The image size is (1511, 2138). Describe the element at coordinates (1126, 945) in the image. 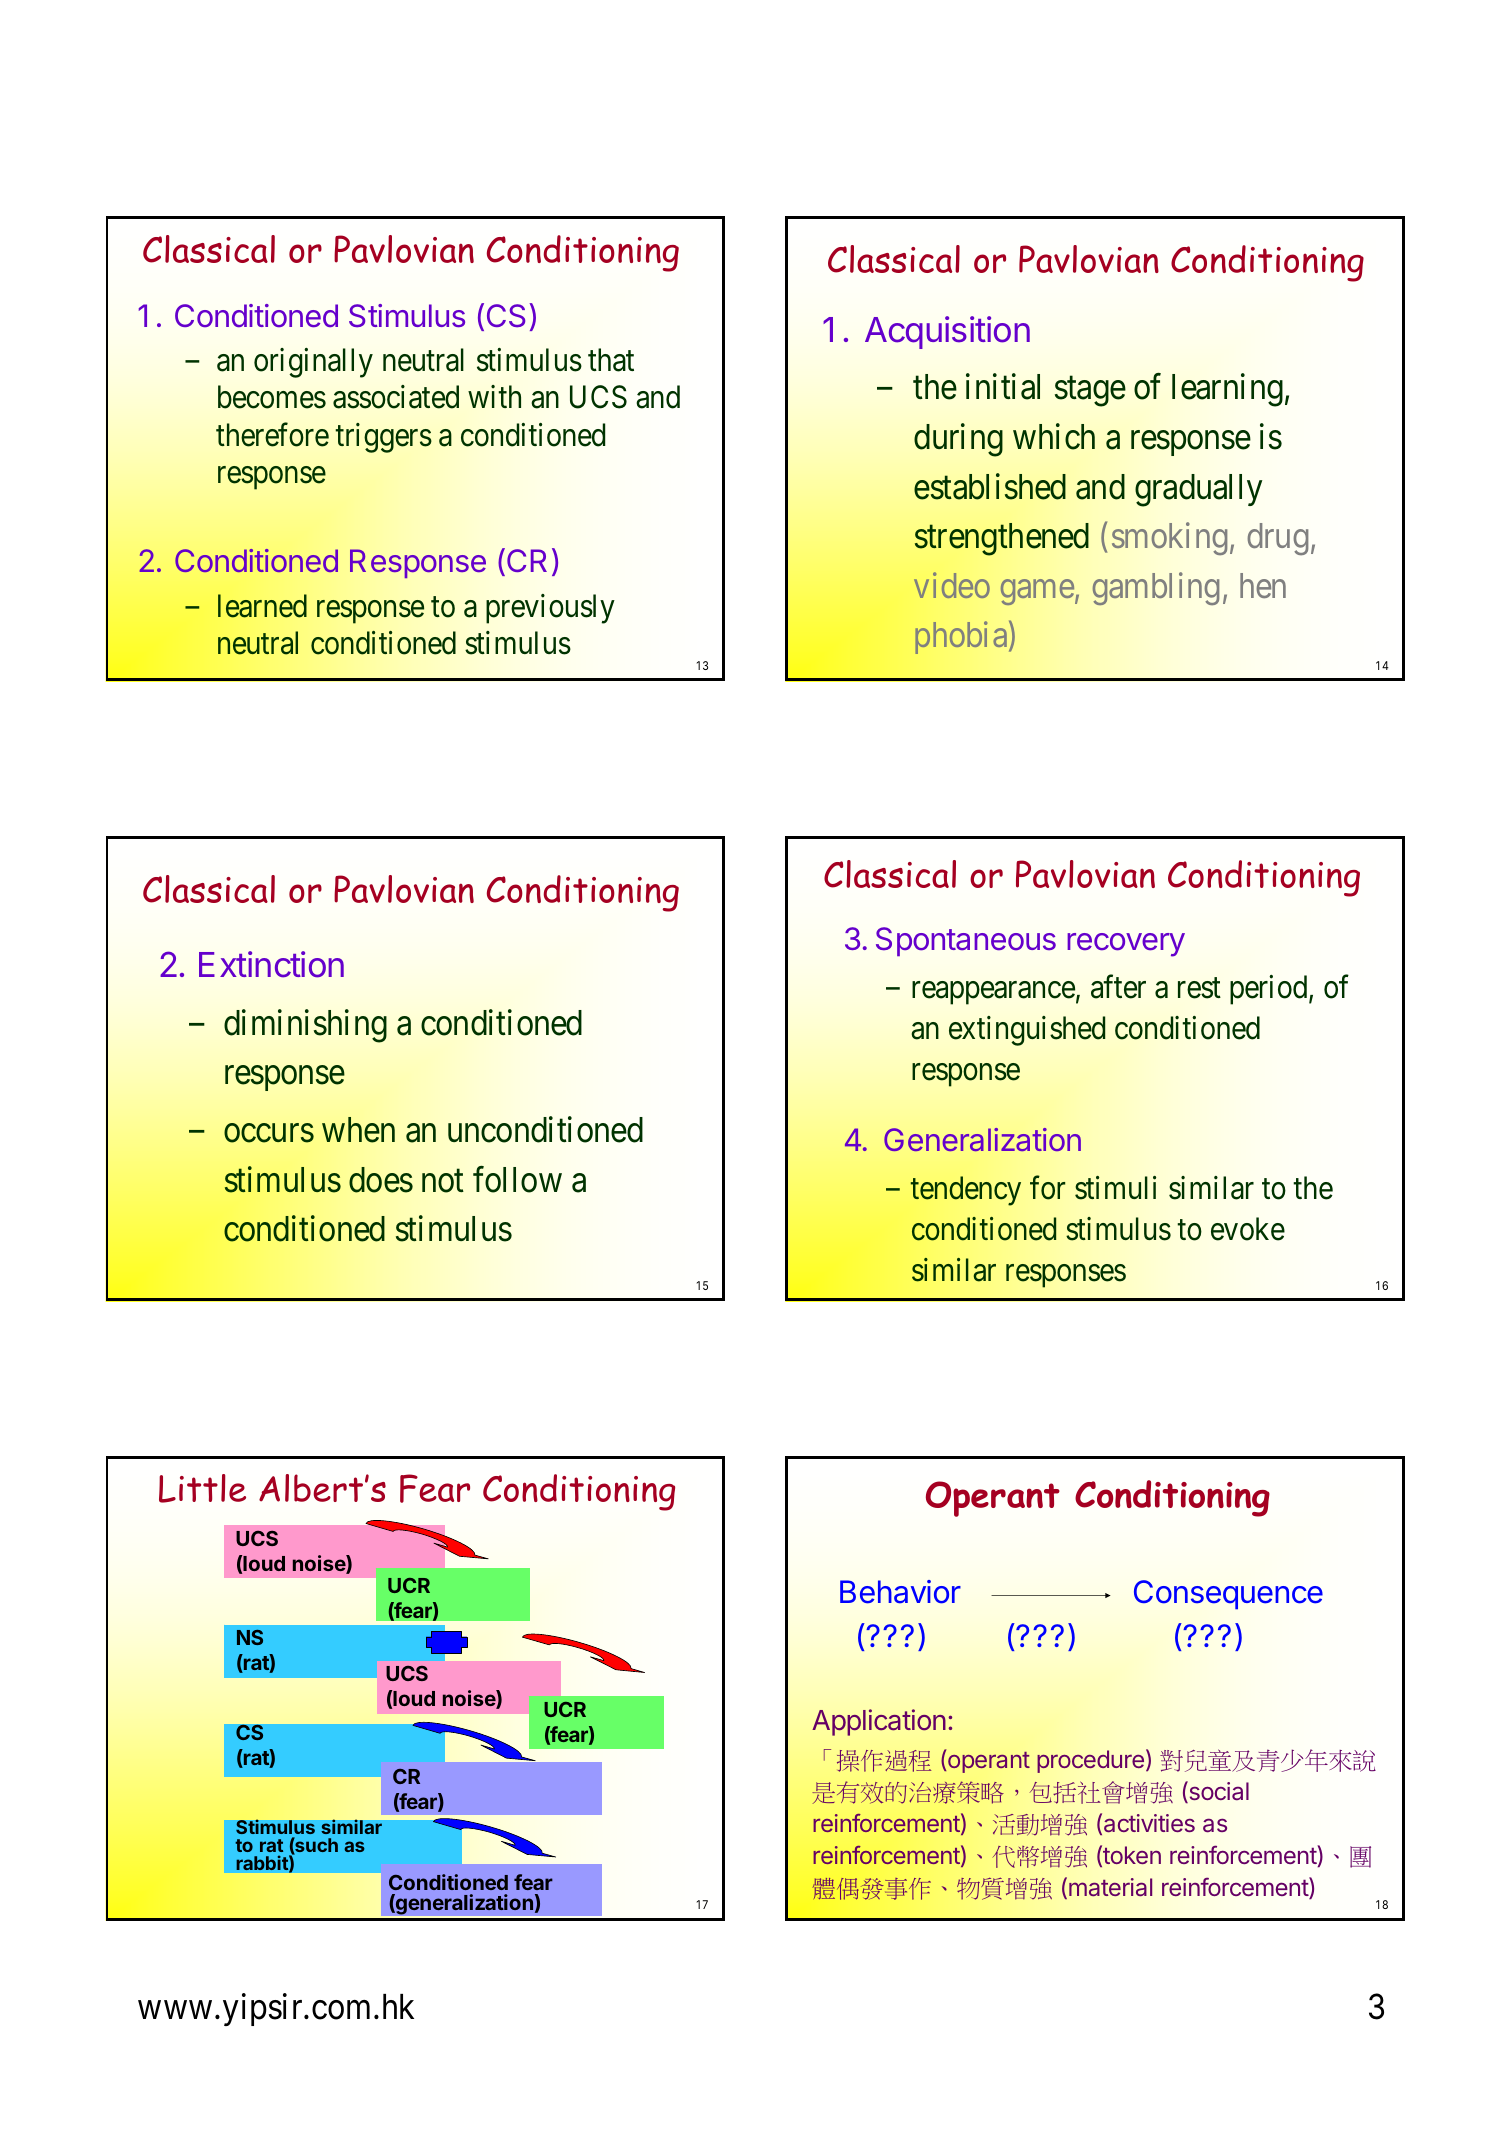

I see `recovery` at that location.
